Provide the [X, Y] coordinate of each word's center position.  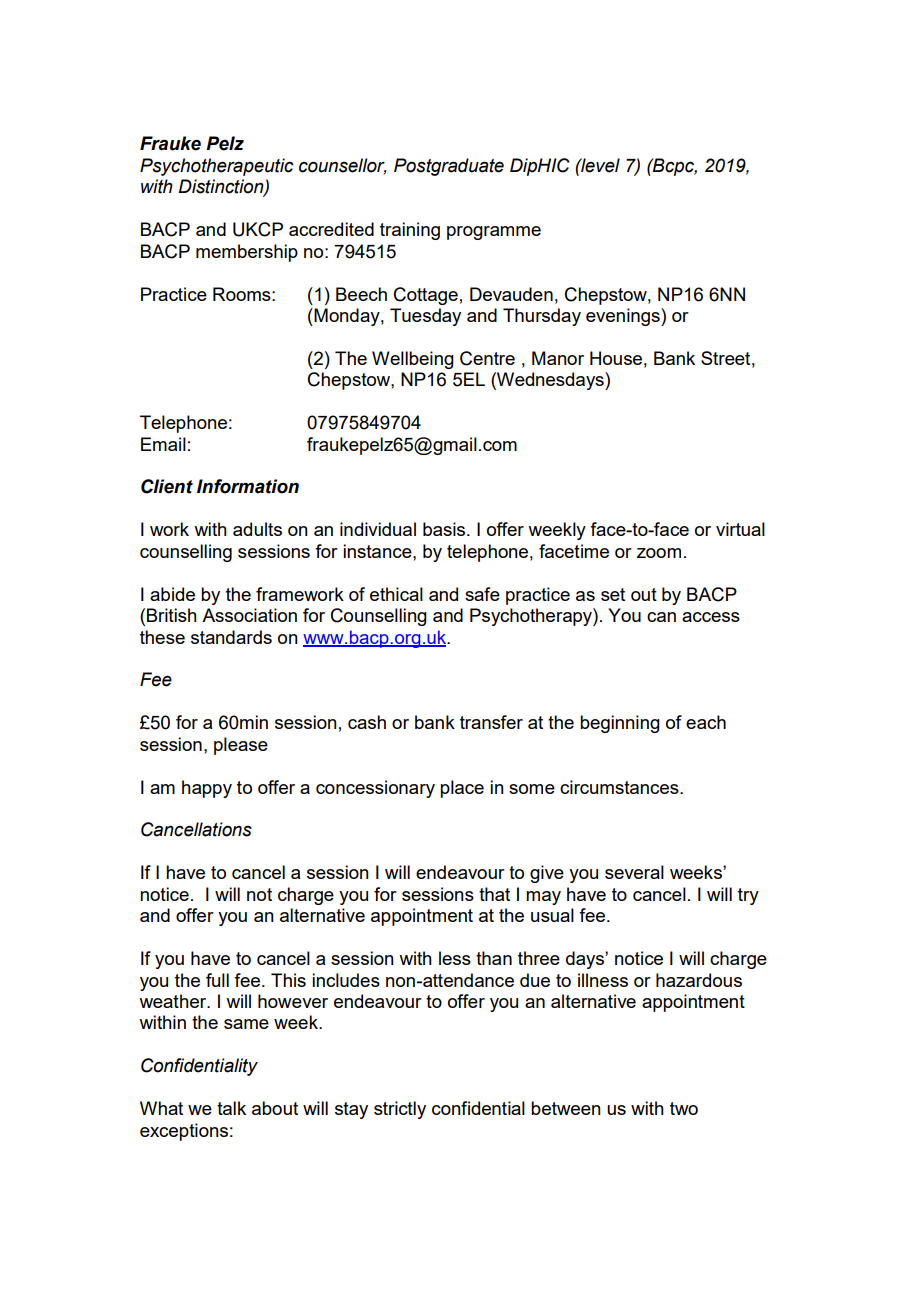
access [711, 617]
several [634, 872]
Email [163, 444]
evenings [624, 317]
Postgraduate [449, 167]
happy [207, 789]
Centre [487, 358]
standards [231, 637]
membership [247, 253]
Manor [558, 358]
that [494, 894]
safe [482, 594]
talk [231, 1108]
